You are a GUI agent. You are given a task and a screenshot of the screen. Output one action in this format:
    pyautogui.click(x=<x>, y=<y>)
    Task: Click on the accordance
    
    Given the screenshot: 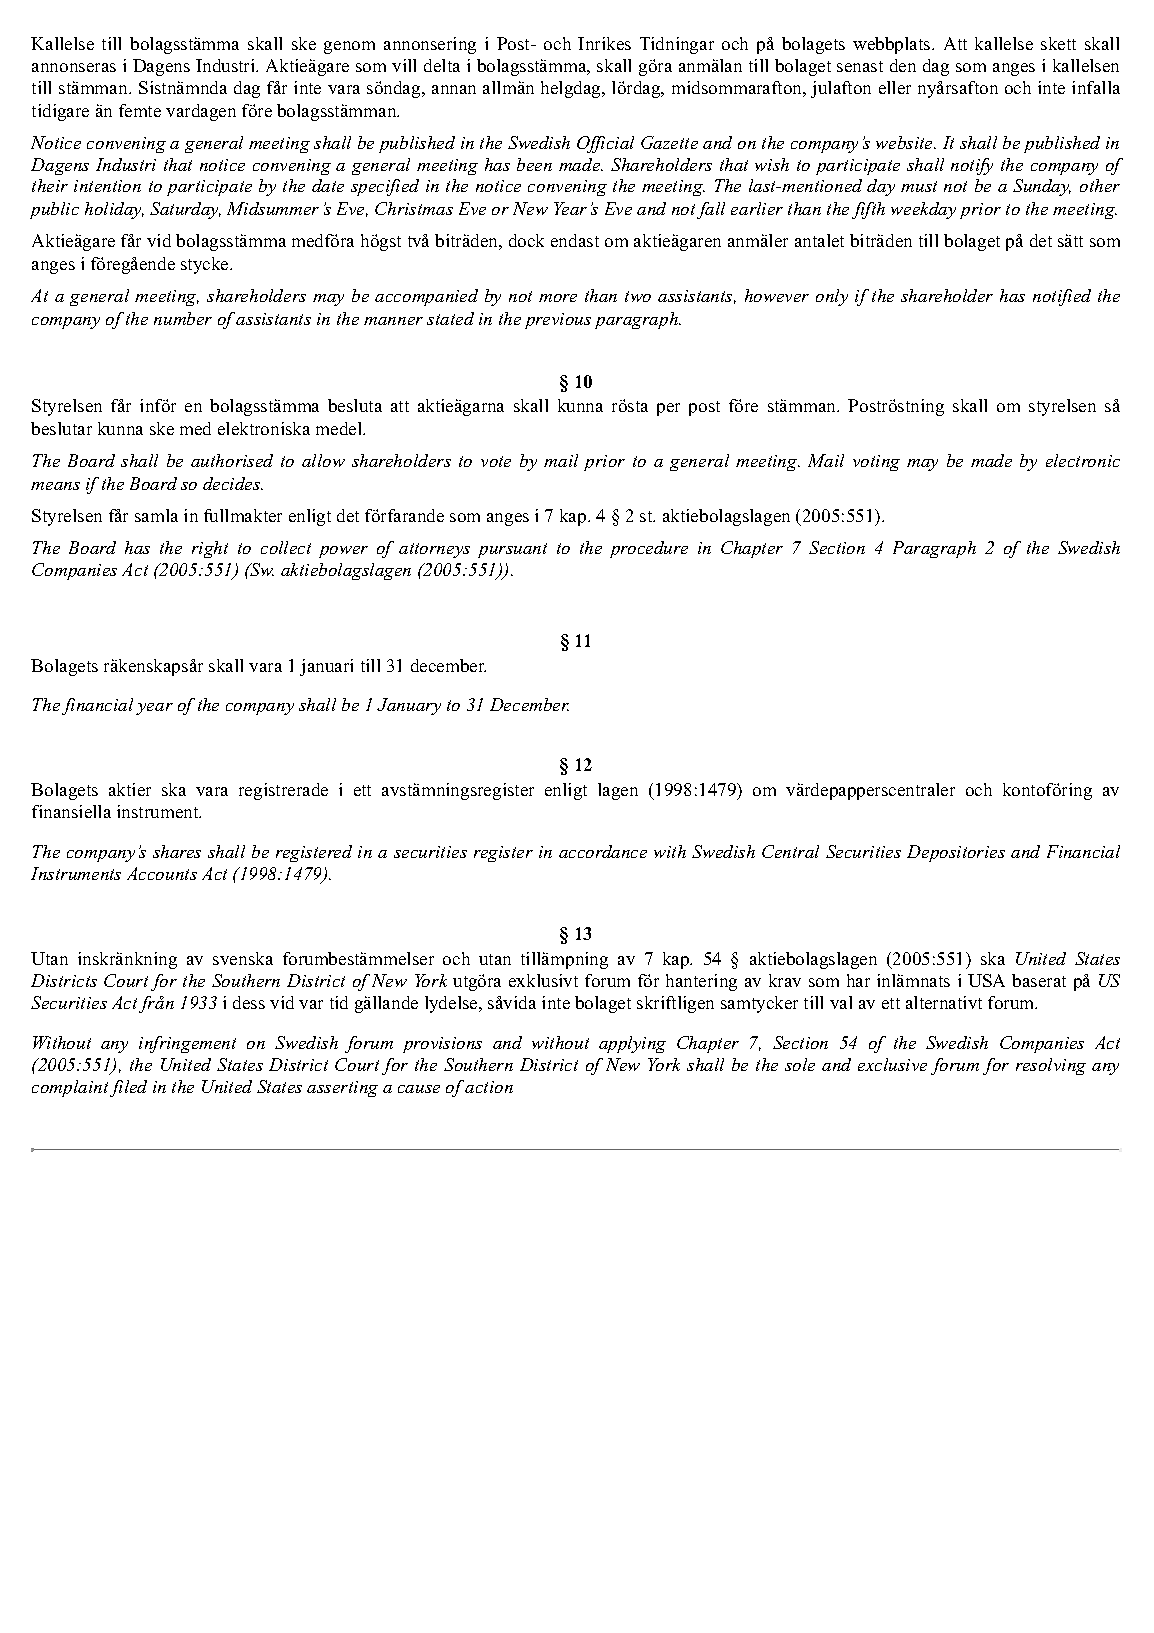 What is the action you would take?
    pyautogui.click(x=603, y=851)
